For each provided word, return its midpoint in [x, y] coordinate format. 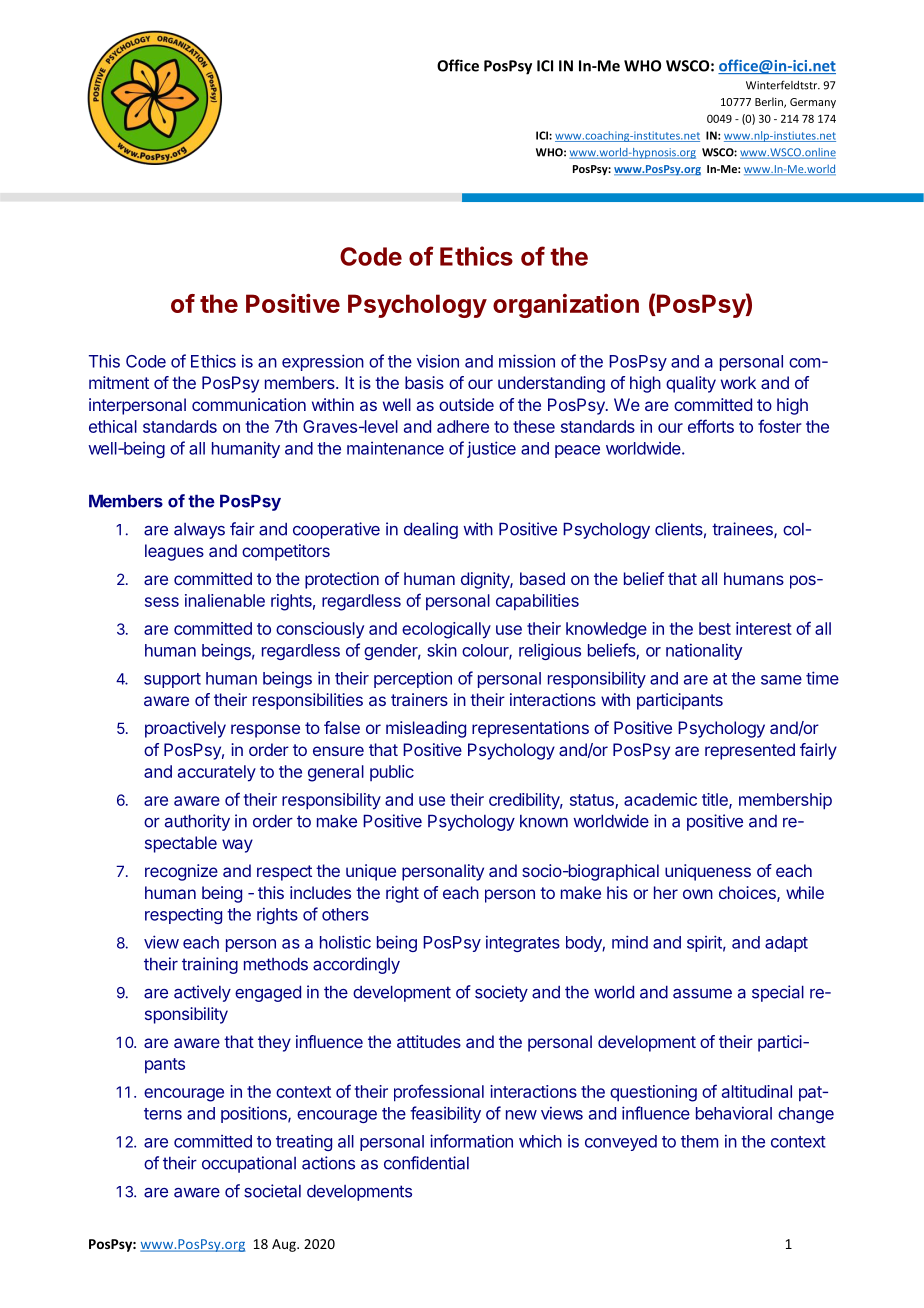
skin [442, 650]
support [172, 680]
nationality [704, 651]
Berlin [770, 102]
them [699, 1141]
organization [566, 306]
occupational [249, 1164]
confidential [426, 1163]
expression [323, 362]
